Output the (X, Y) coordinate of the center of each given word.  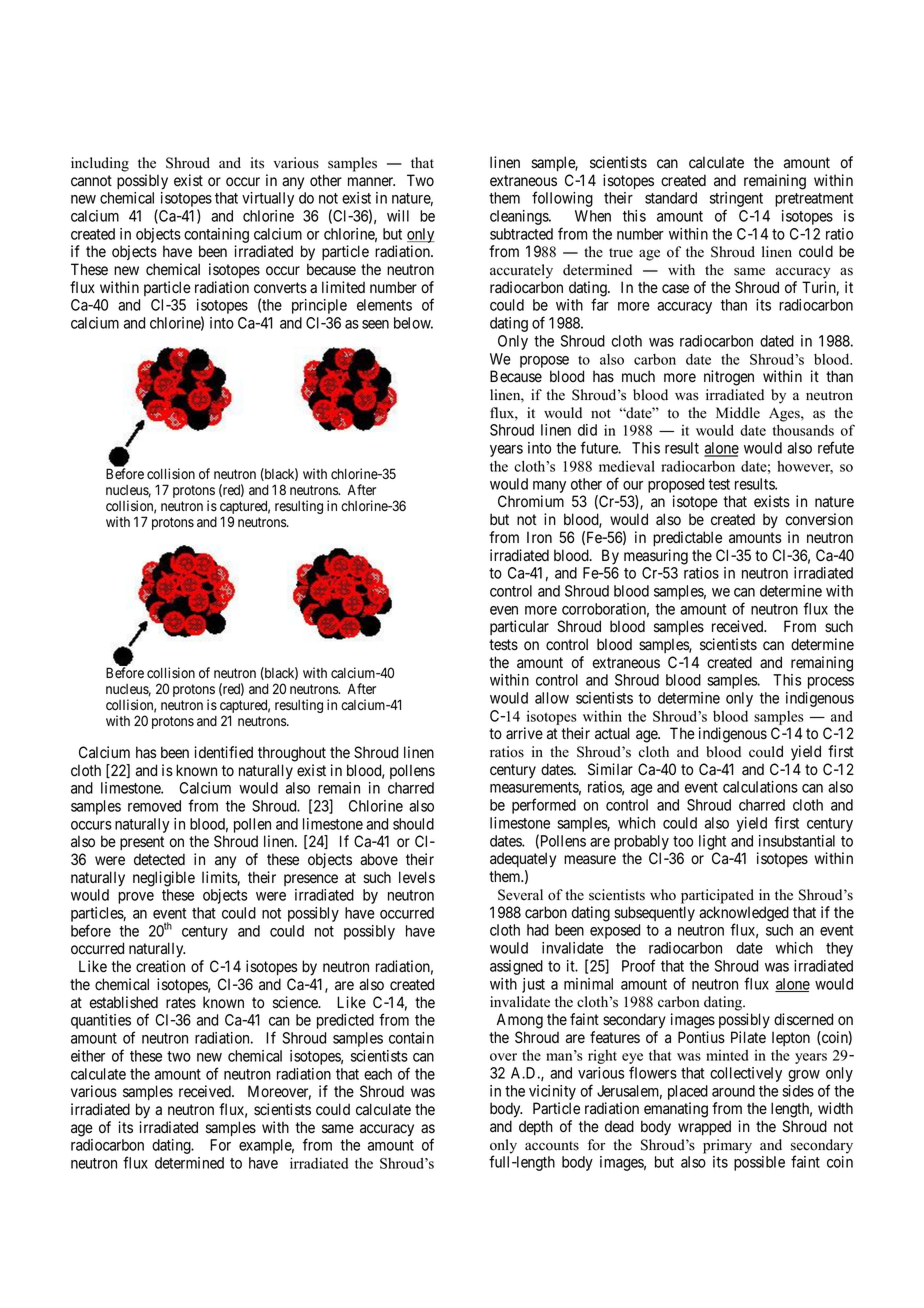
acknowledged (744, 915)
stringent (736, 201)
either (88, 1056)
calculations (760, 787)
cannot (91, 181)
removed (154, 806)
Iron (539, 537)
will (398, 216)
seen (375, 324)
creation (160, 966)
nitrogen (729, 378)
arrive (524, 733)
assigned (516, 967)
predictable (687, 538)
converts (280, 288)
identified (223, 752)
